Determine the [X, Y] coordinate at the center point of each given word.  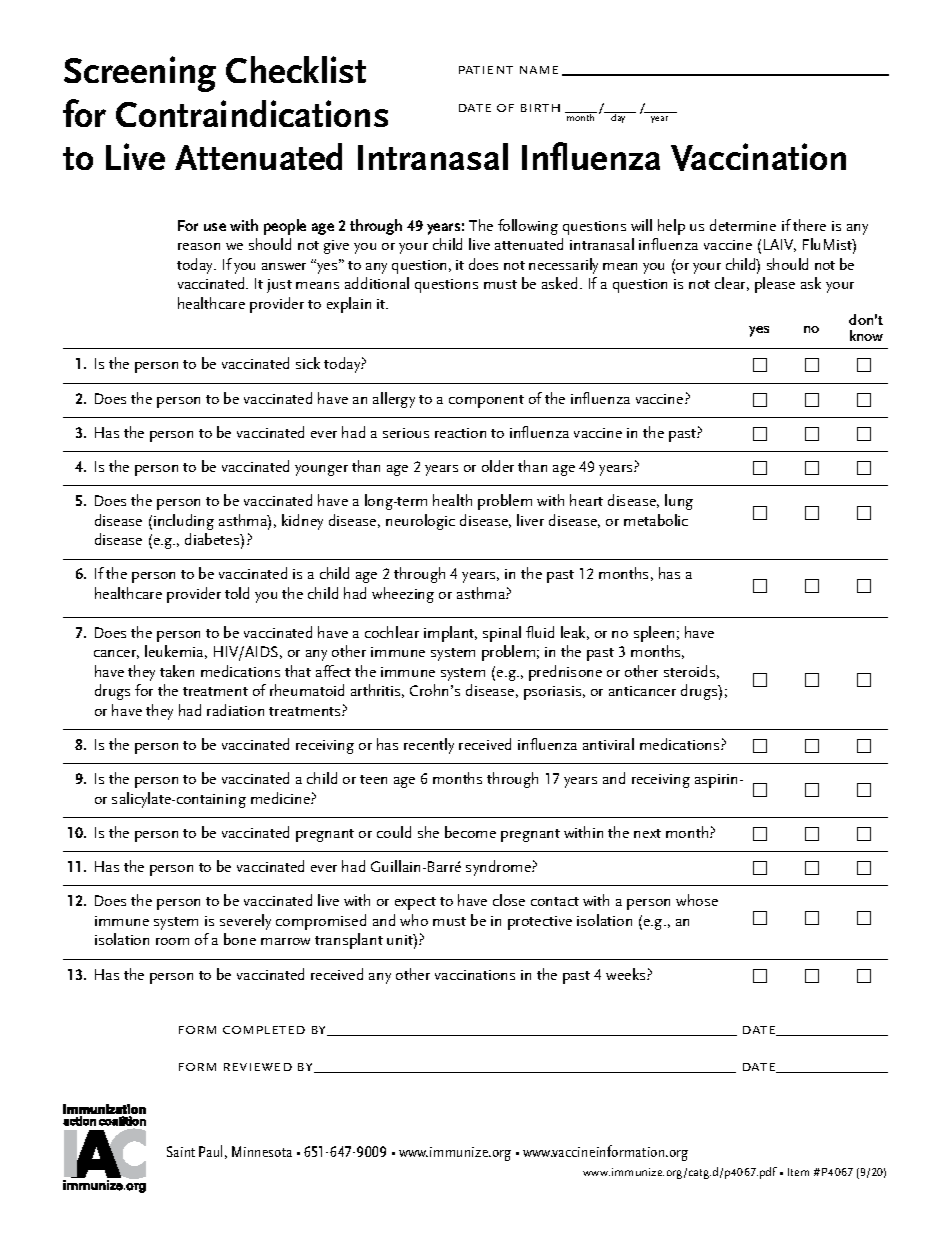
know [866, 335]
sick [308, 363]
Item [798, 1172]
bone [240, 939]
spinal [502, 634]
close [509, 900]
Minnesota [262, 1151]
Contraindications [252, 113]
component [486, 401]
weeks [627, 974]
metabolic [656, 520]
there [809, 225]
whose [697, 900]
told [237, 593]
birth [540, 108]
